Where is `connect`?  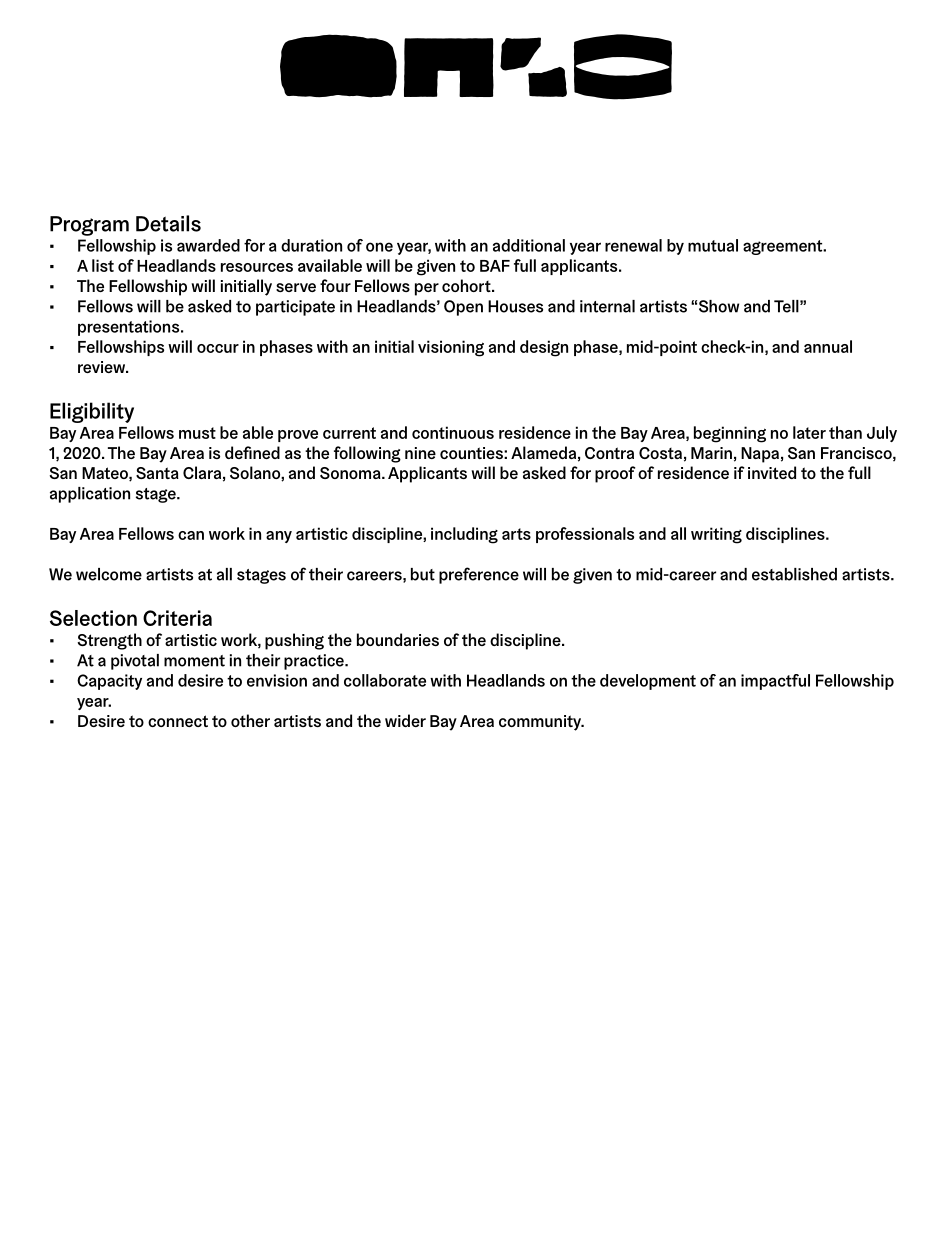
connect is located at coordinates (178, 721).
